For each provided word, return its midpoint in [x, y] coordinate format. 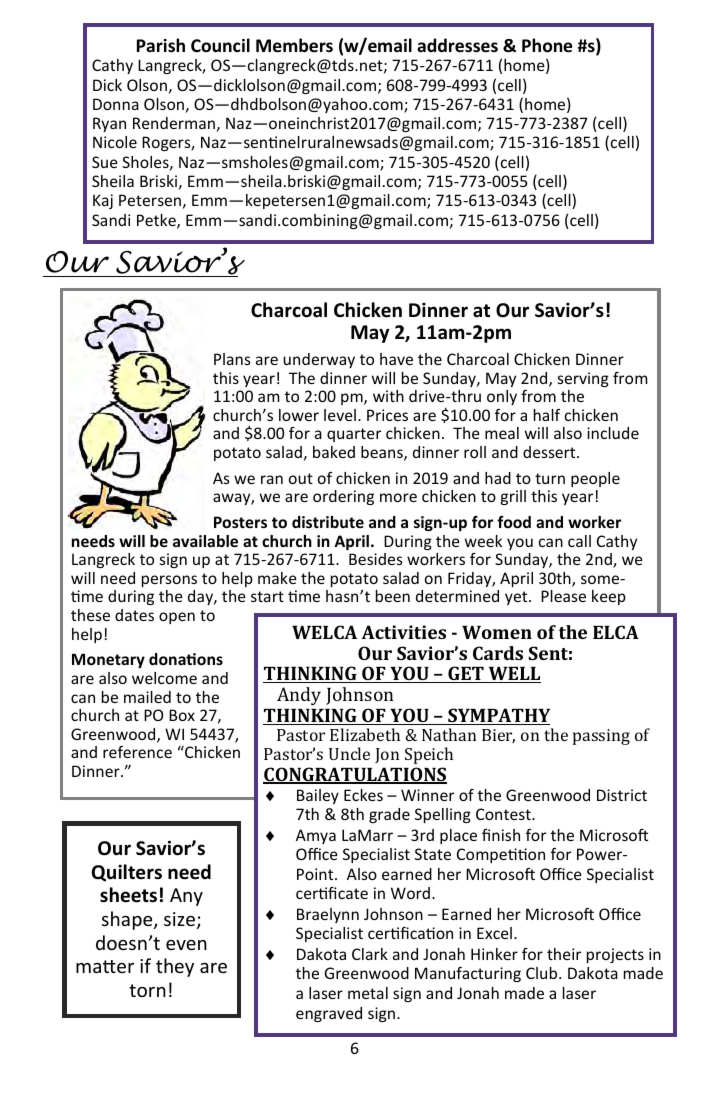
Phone [547, 45]
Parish [161, 45]
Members [294, 45]
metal [368, 993]
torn [147, 990]
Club [543, 973]
